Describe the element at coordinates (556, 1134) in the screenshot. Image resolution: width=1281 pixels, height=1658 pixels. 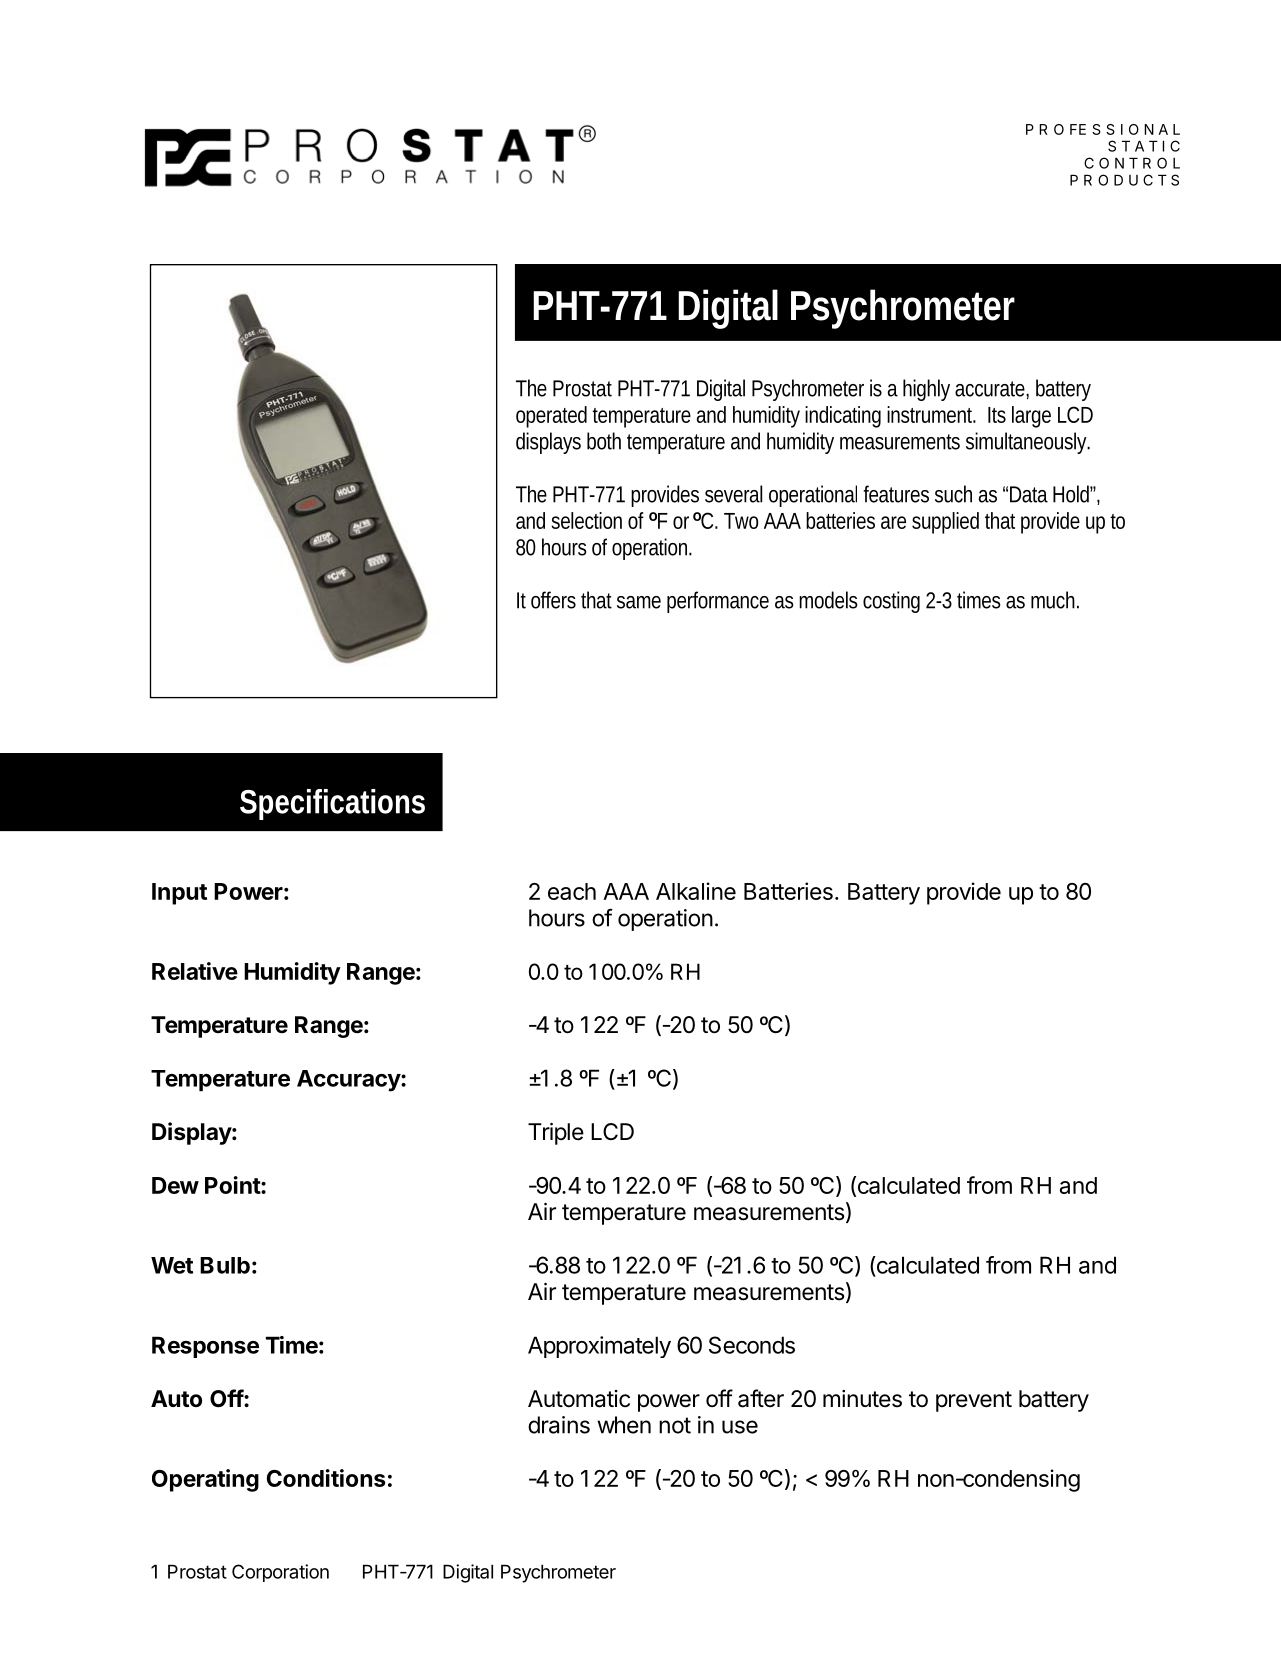
I see `Triple` at that location.
